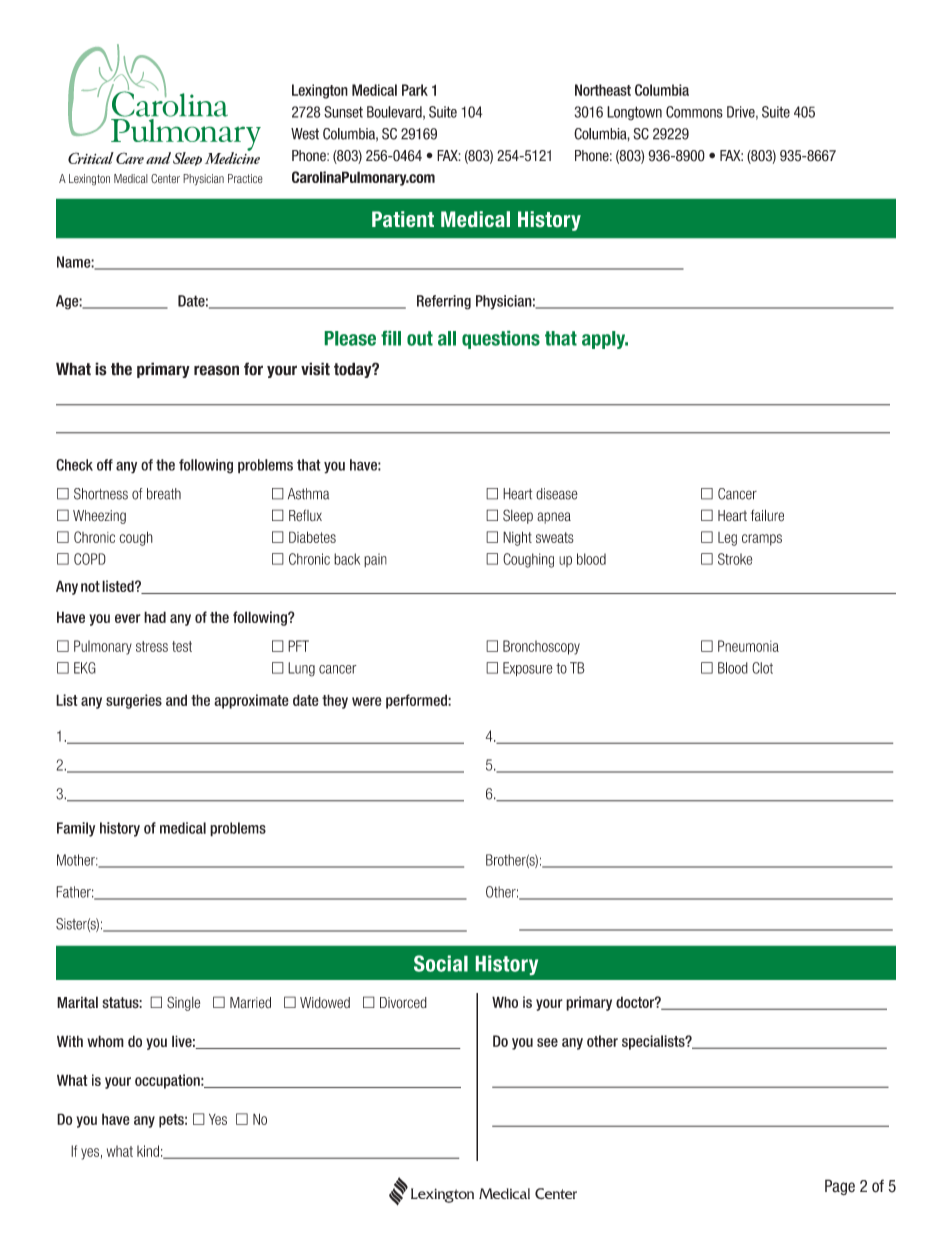  I want to click on Center, so click(165, 179).
